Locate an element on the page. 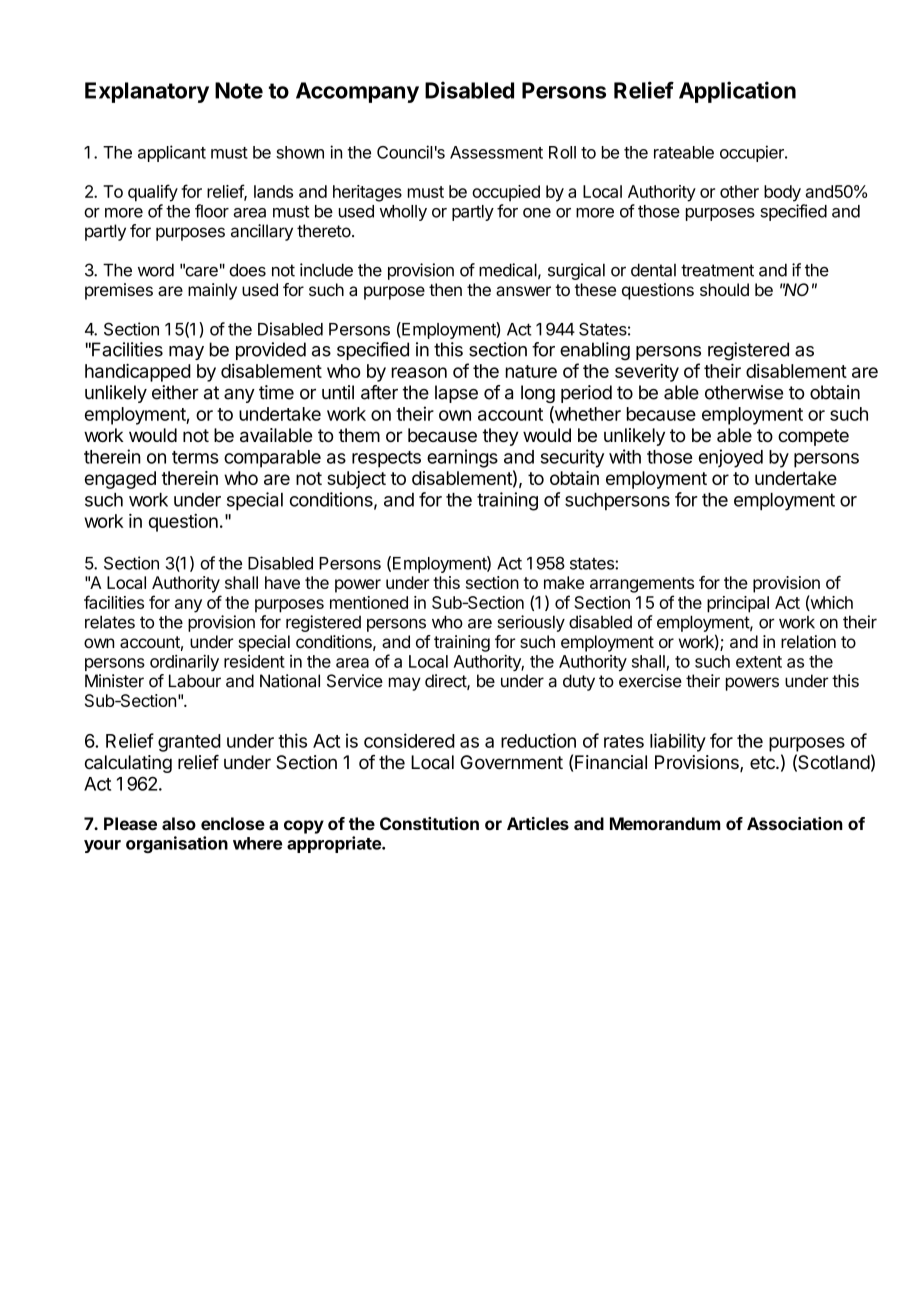  extent is located at coordinates (759, 662).
